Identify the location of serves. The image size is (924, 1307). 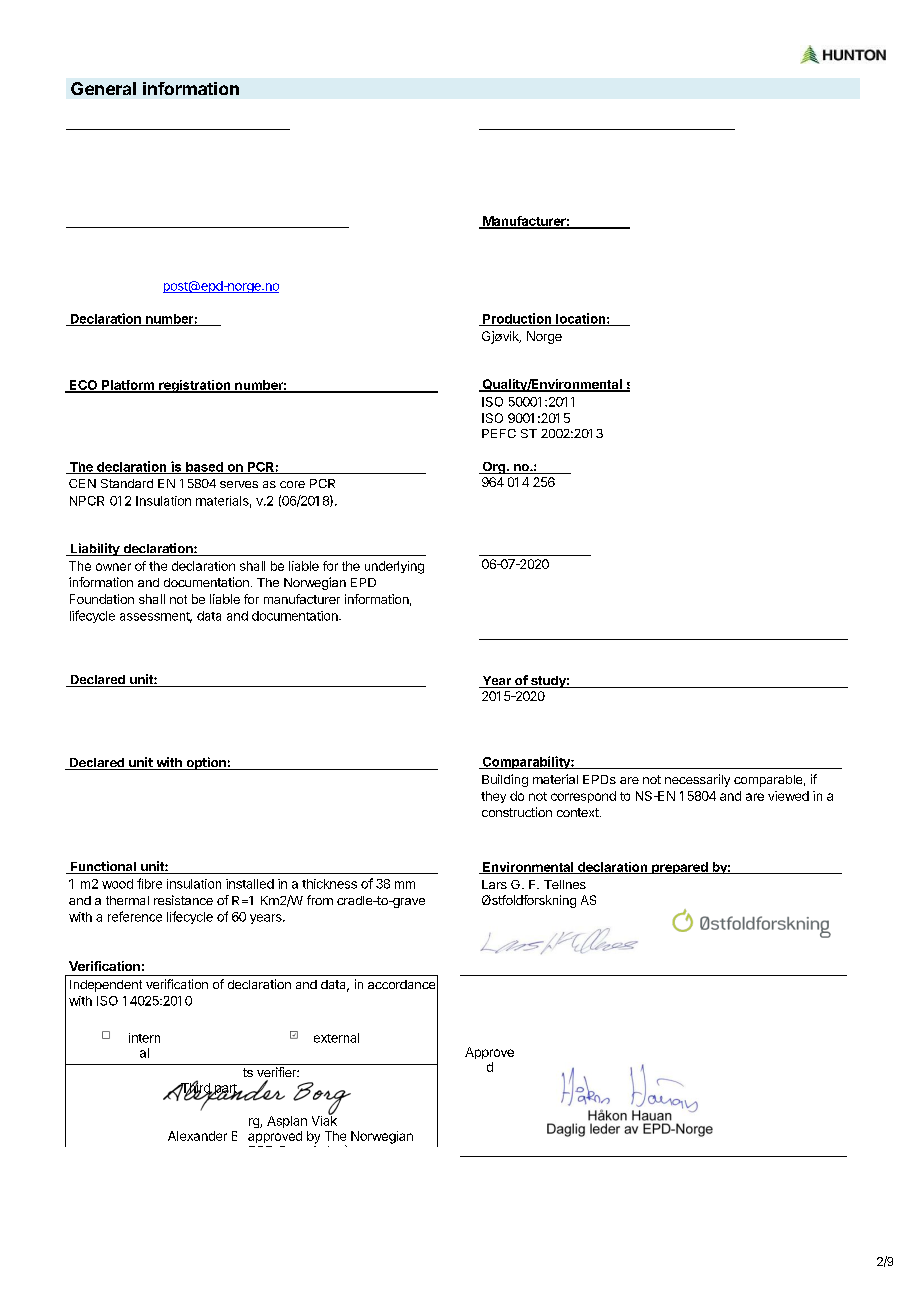
(239, 484).
